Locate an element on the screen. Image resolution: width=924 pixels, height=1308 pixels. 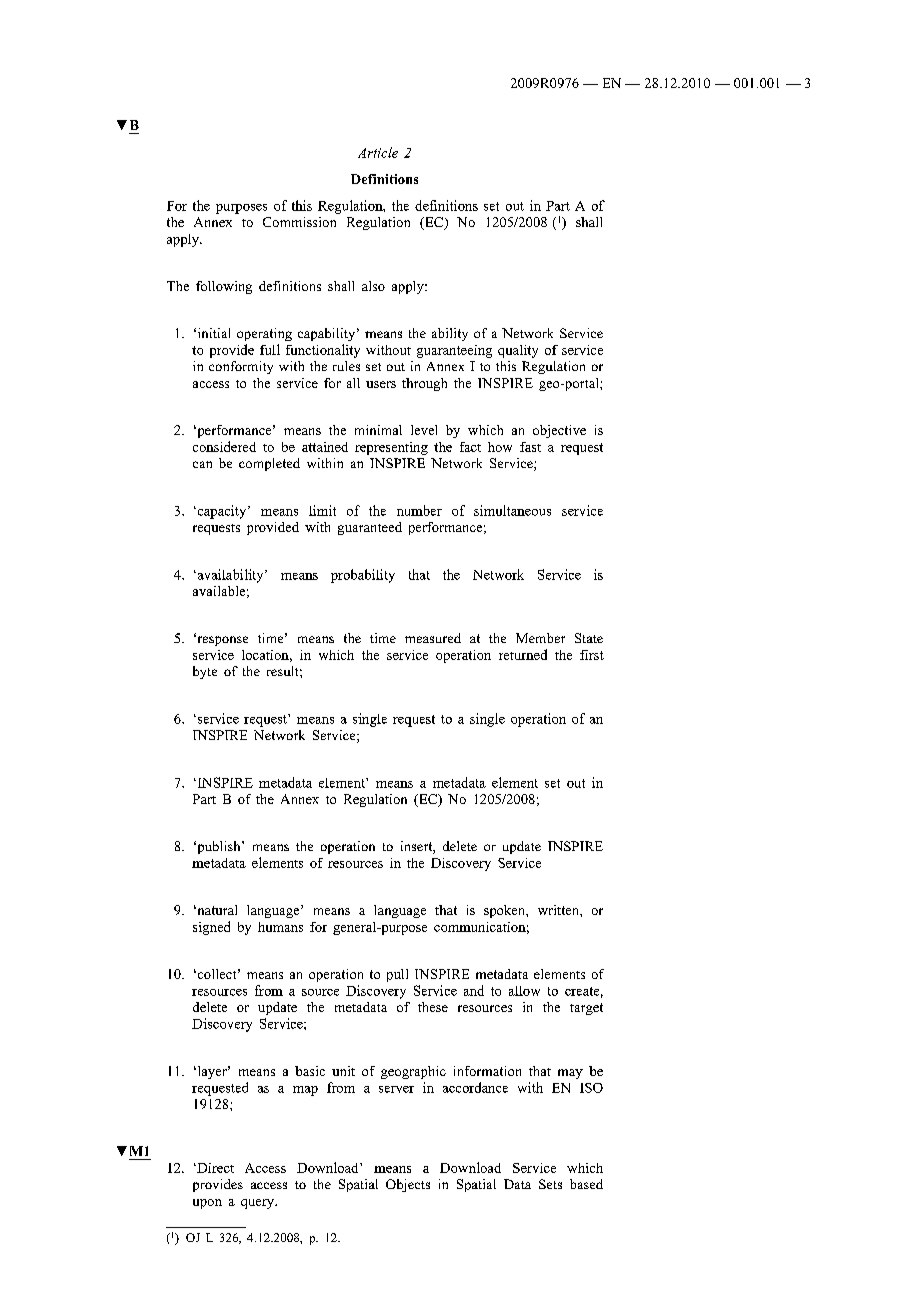
objective is located at coordinates (559, 431).
